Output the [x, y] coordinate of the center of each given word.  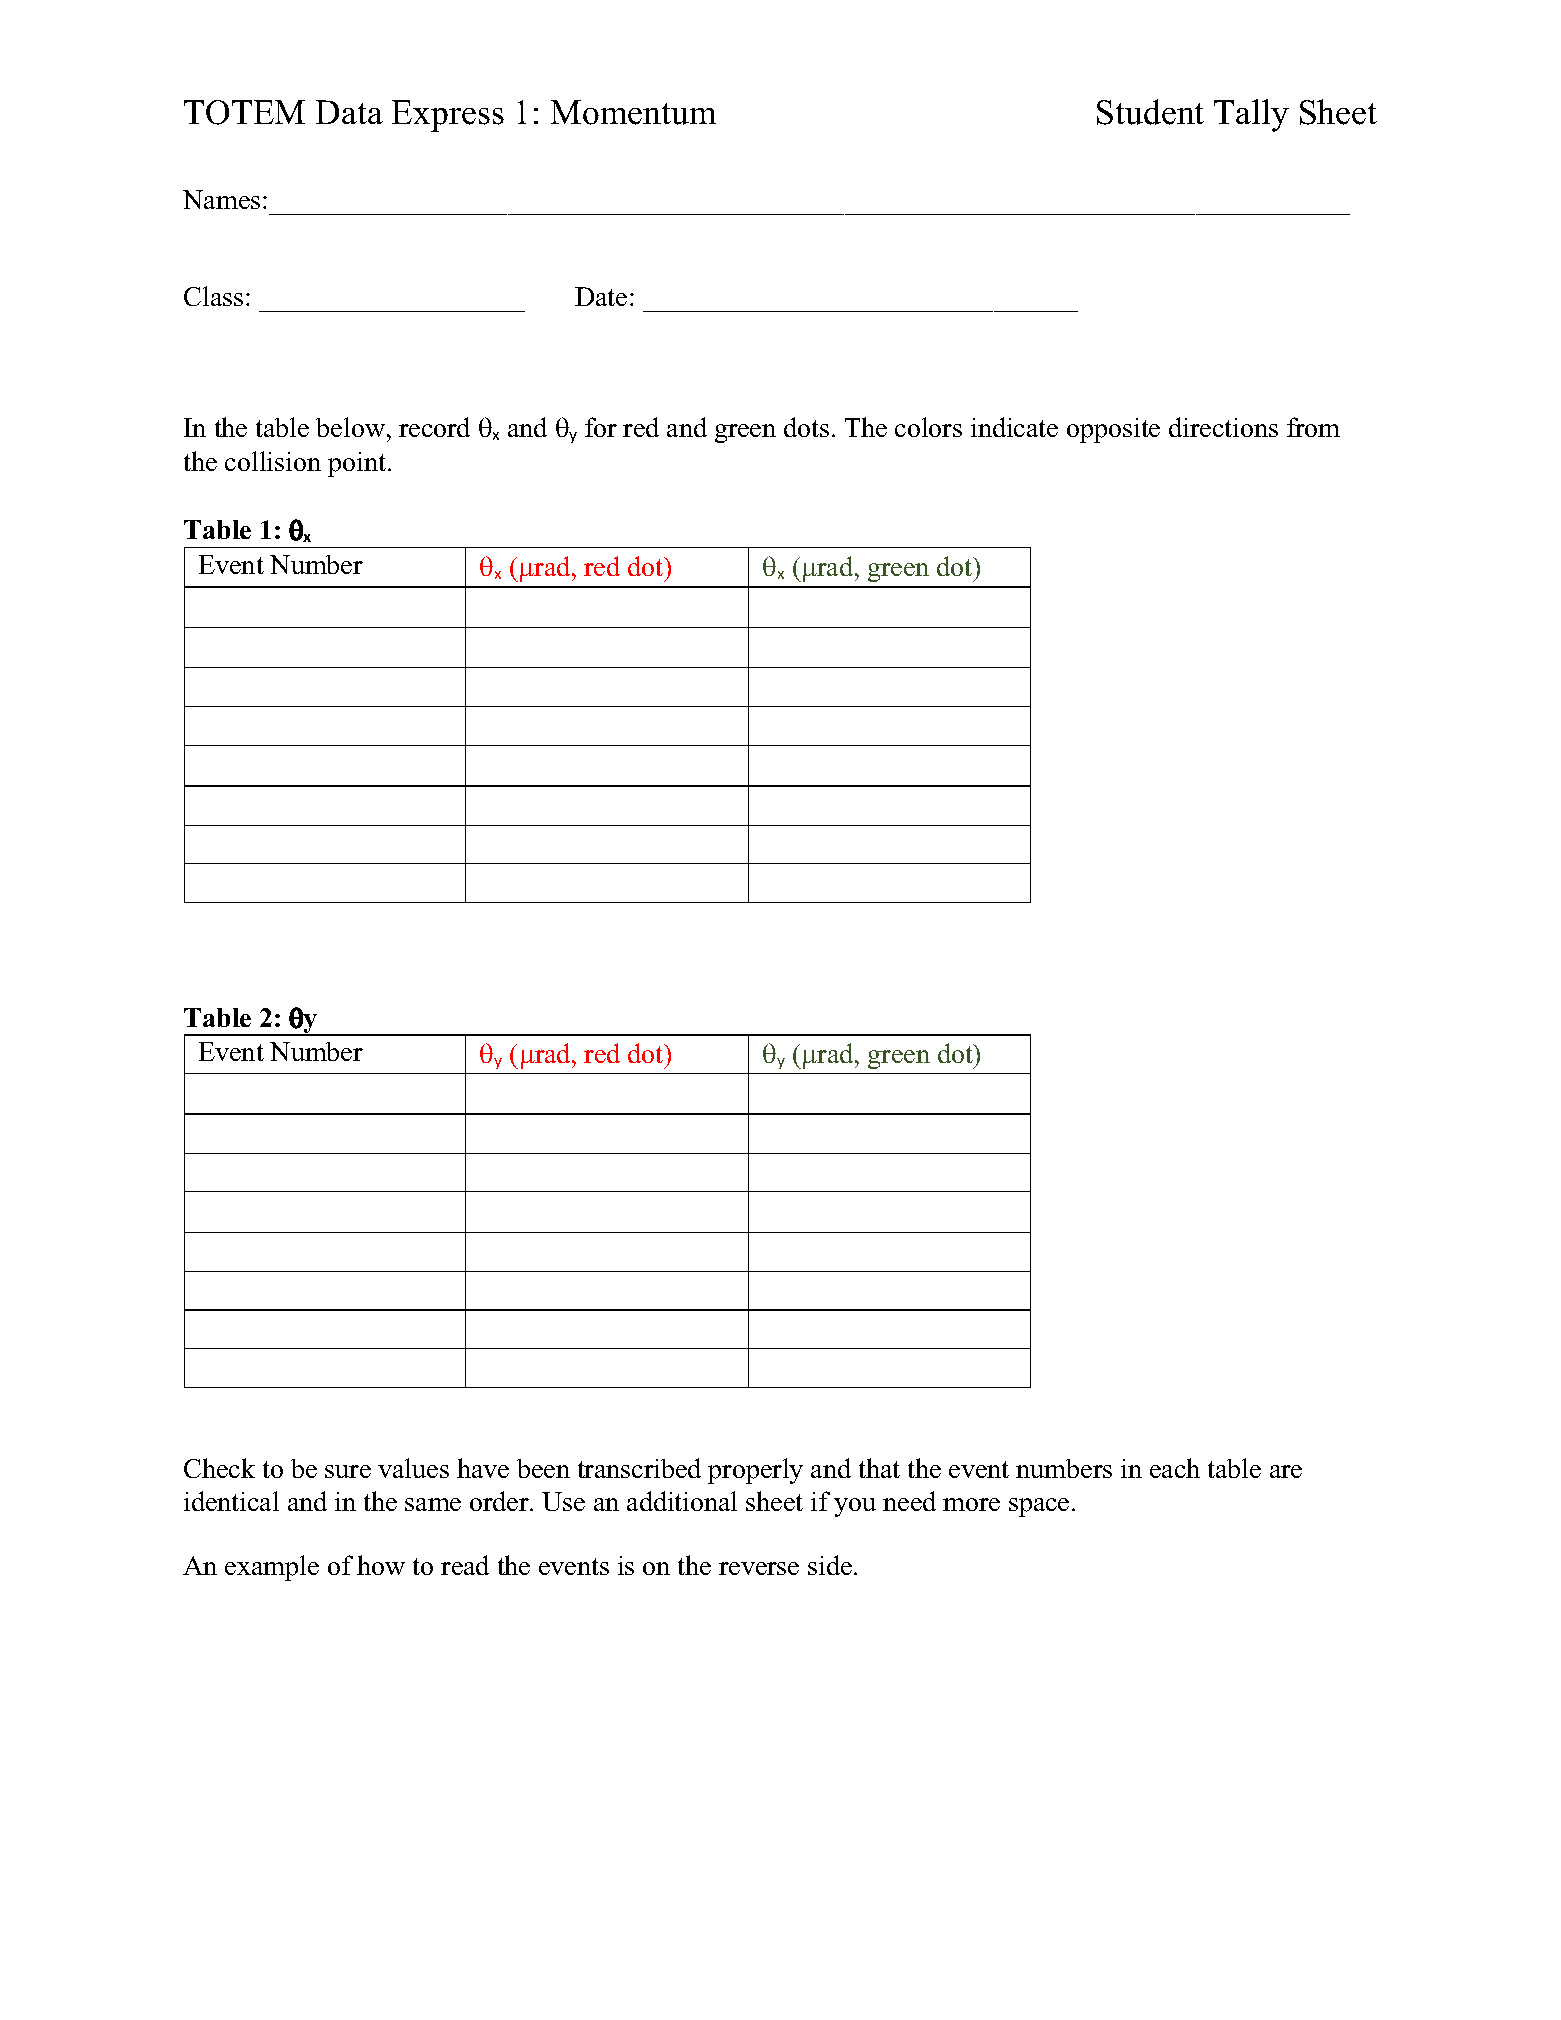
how [381, 1565]
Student [1150, 112]
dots [806, 427]
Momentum [633, 112]
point [358, 464]
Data [349, 112]
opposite [1113, 430]
